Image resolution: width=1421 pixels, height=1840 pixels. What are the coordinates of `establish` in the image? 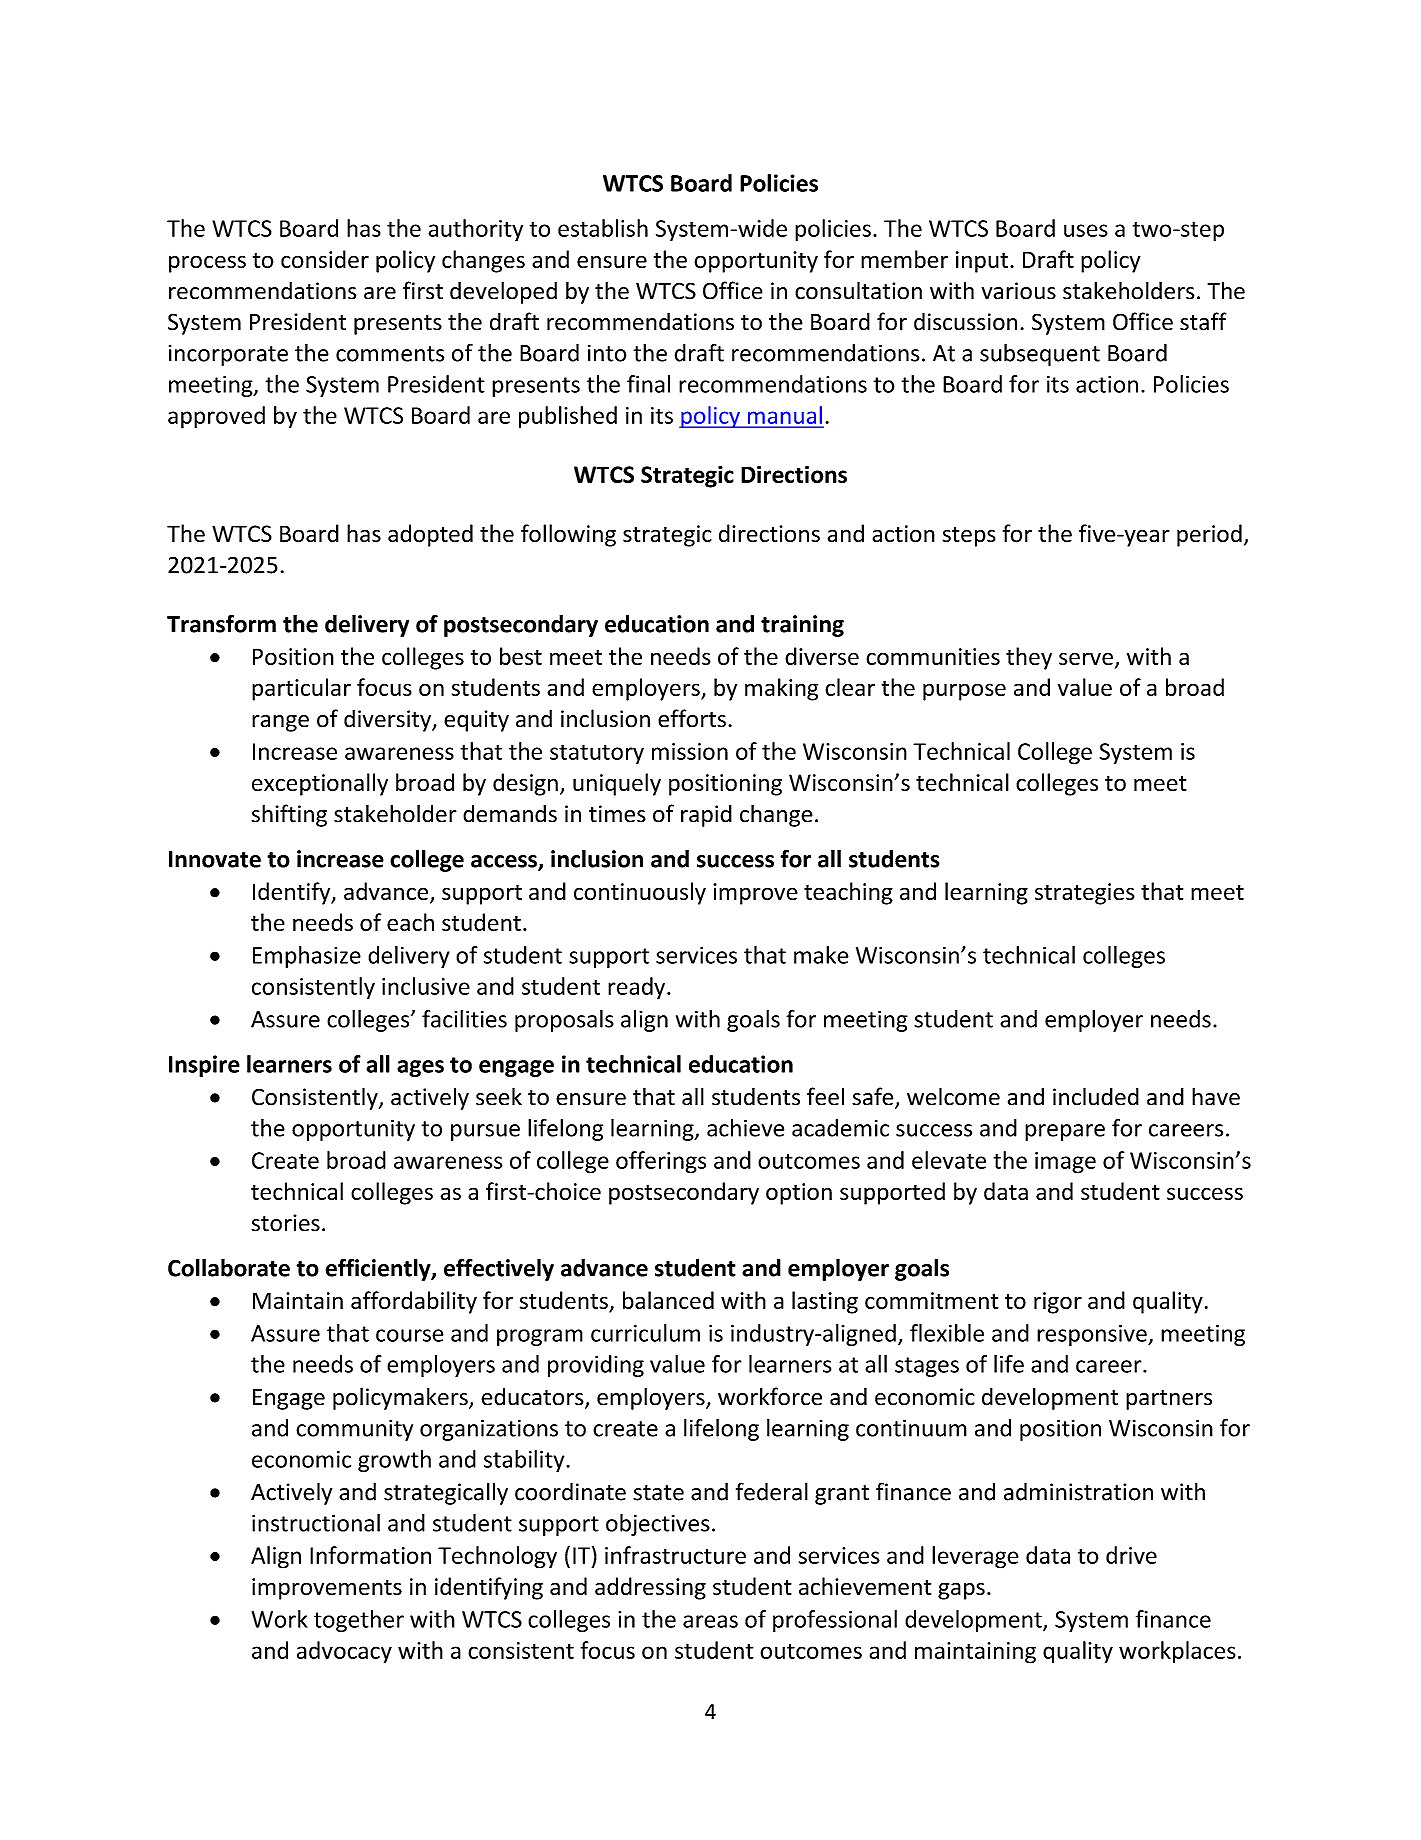 It's located at (603, 228).
